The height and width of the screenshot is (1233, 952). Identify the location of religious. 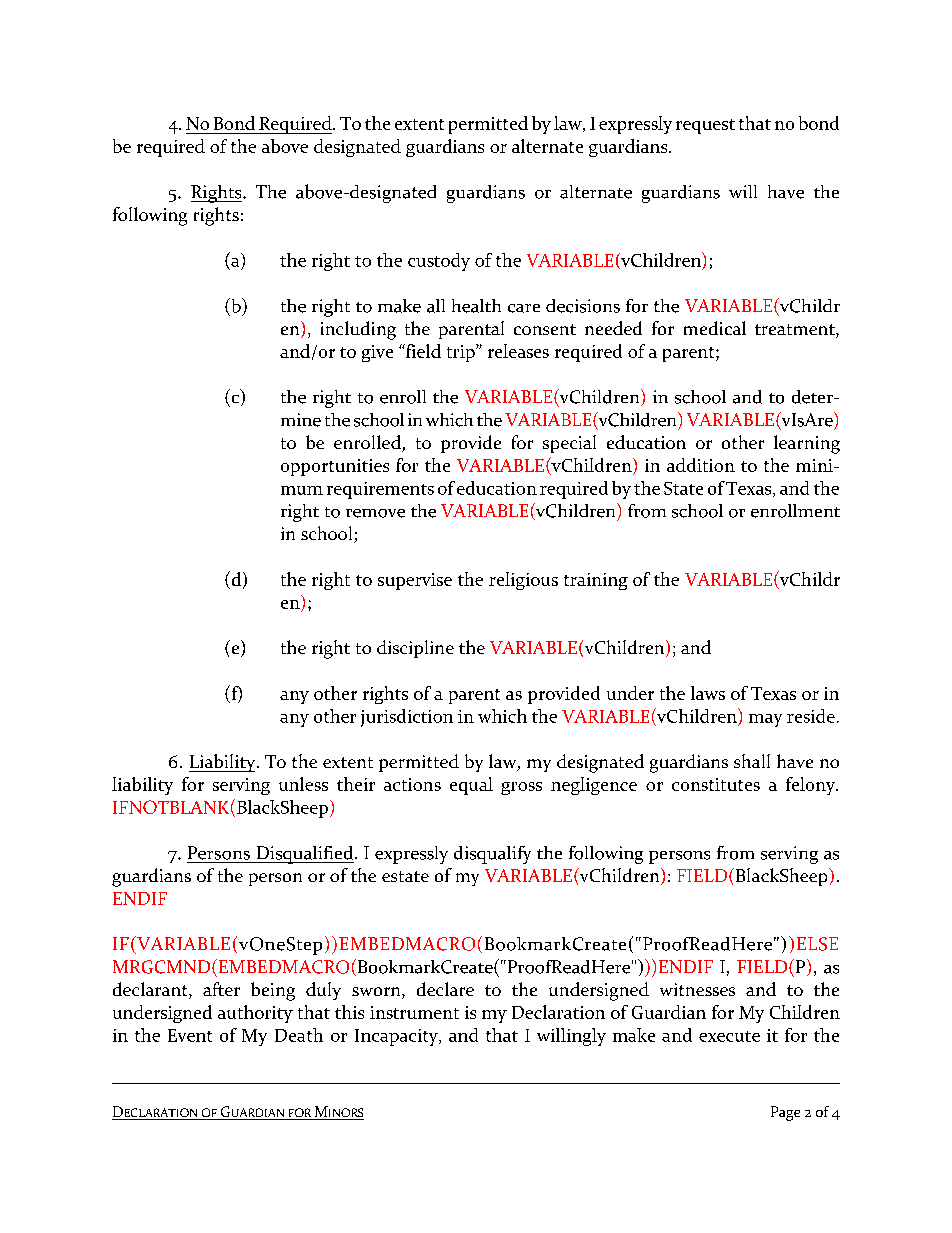
(523, 581).
